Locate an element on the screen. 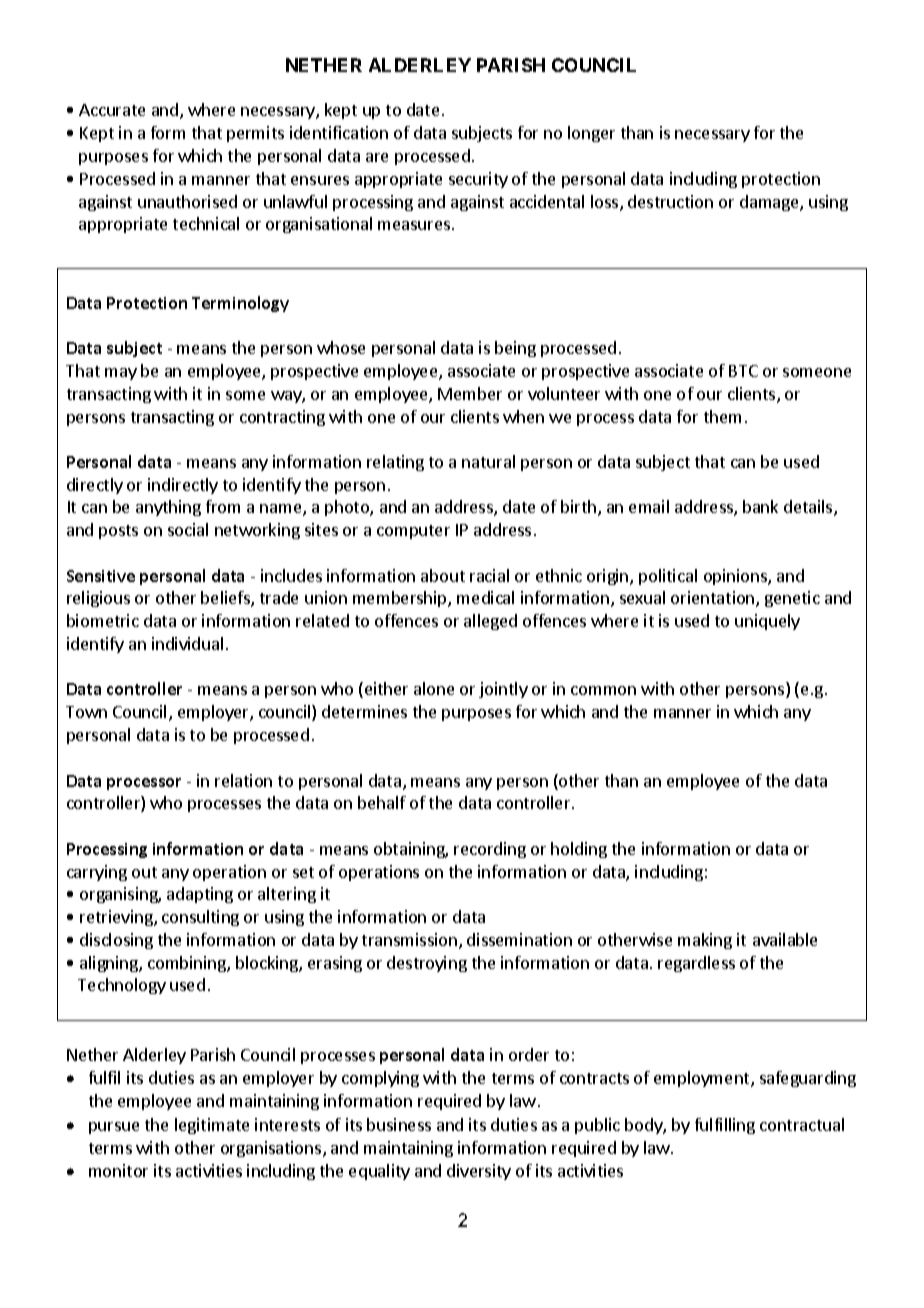  may is located at coordinates (121, 374).
